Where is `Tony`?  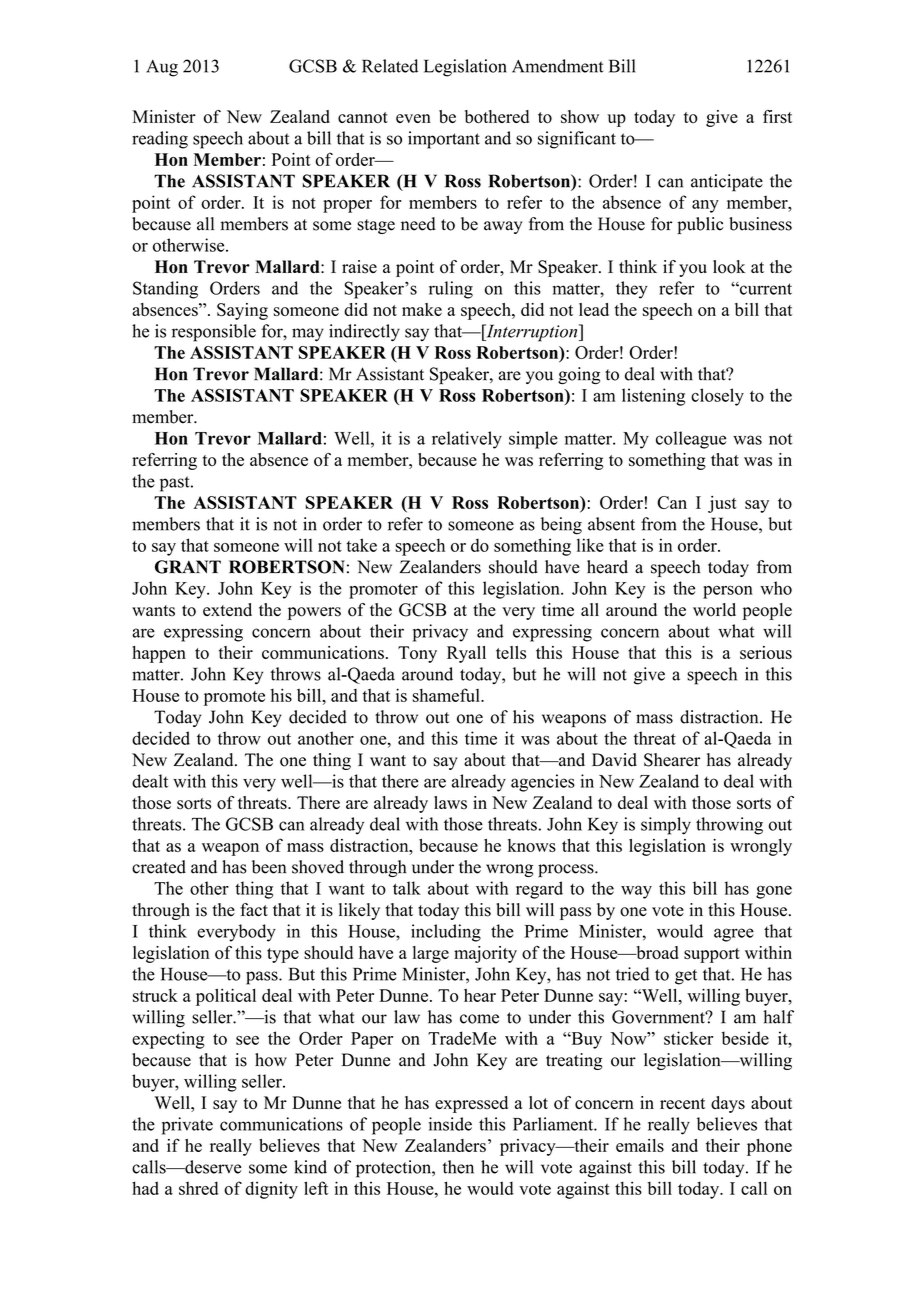 Tony is located at coordinates (417, 654).
